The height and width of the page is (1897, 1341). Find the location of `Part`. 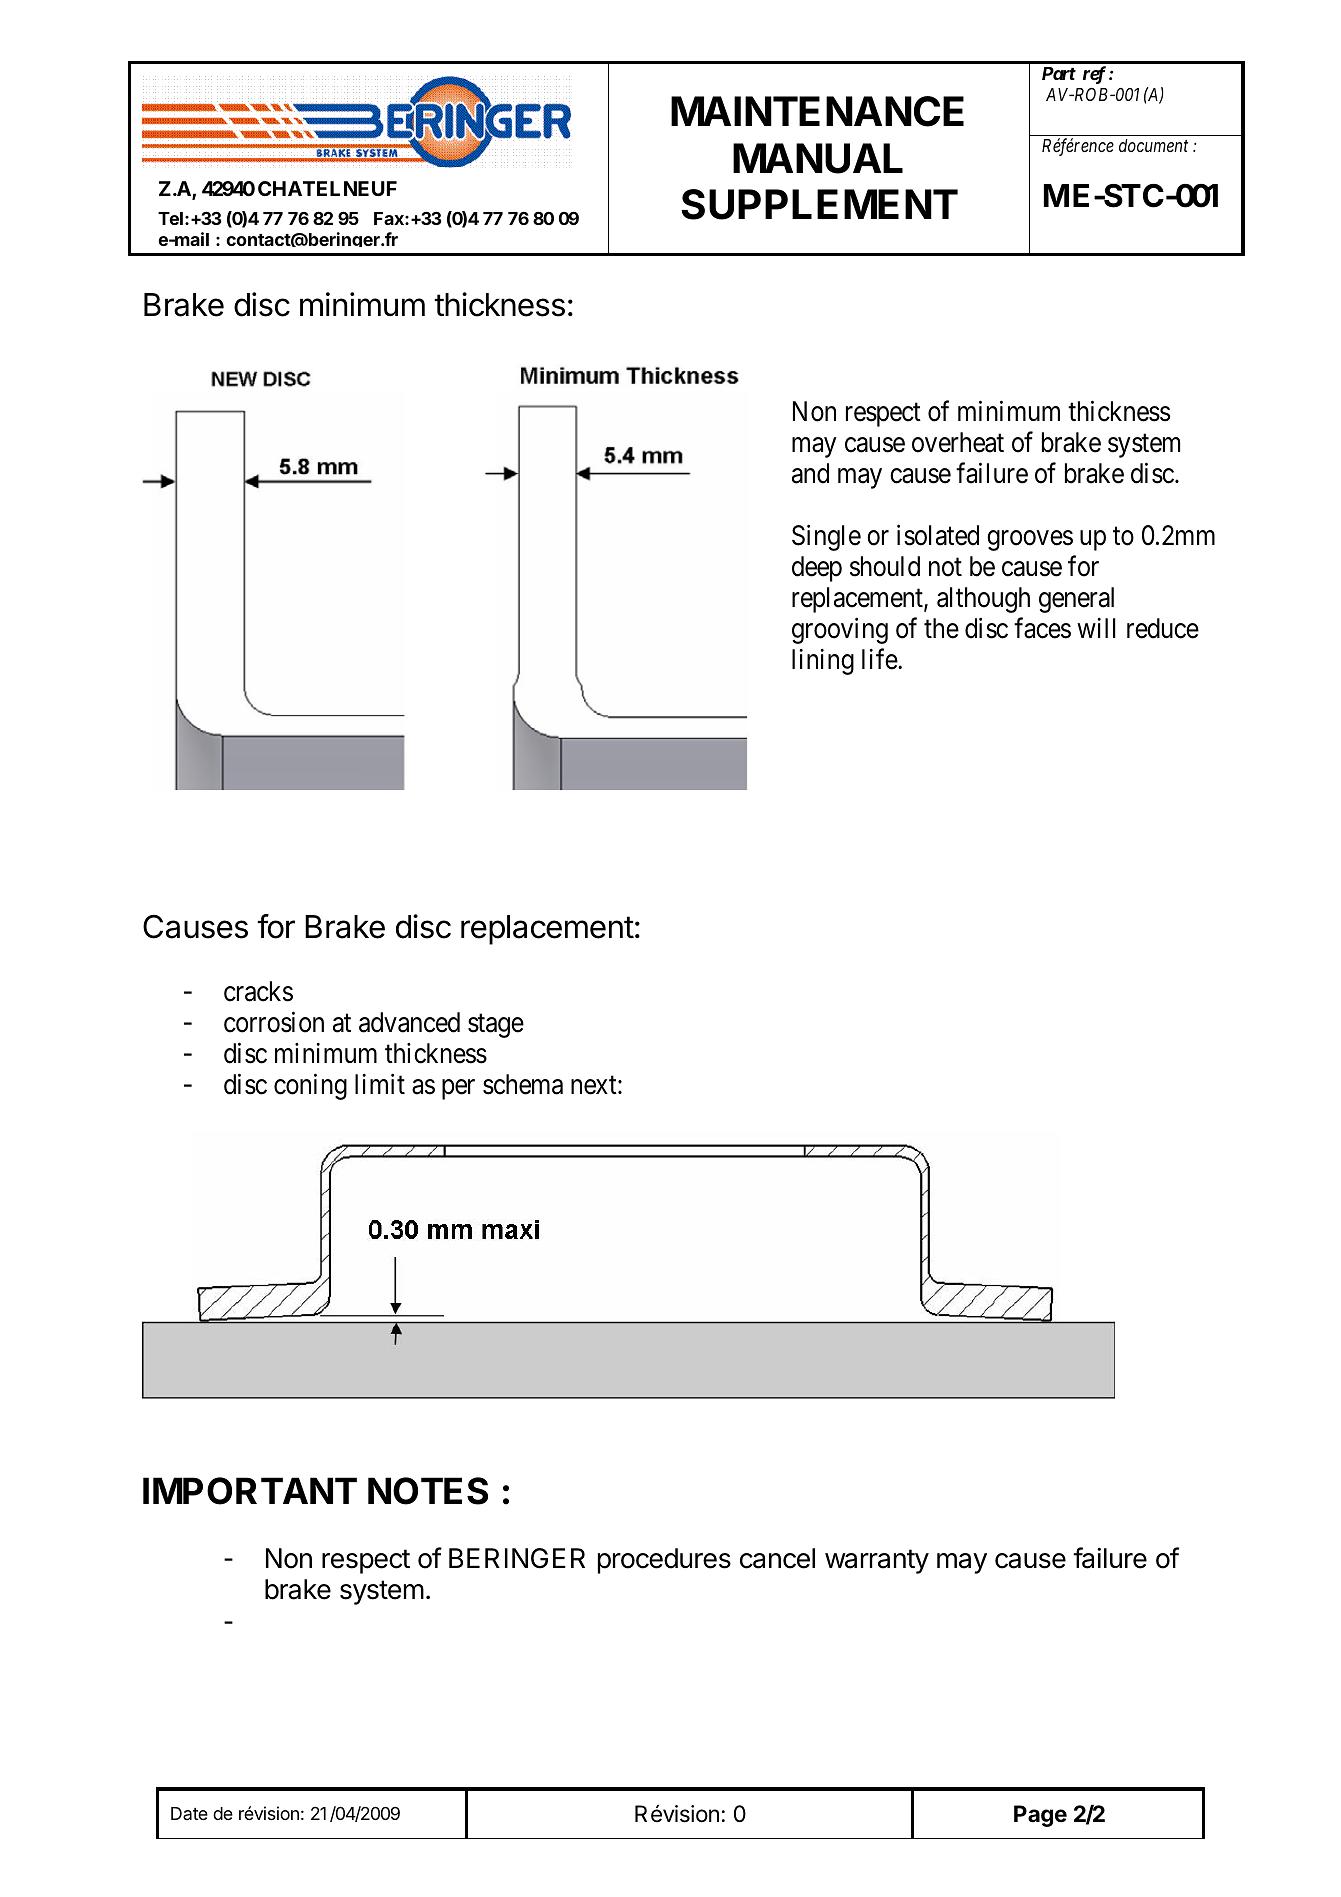

Part is located at coordinates (1059, 73).
